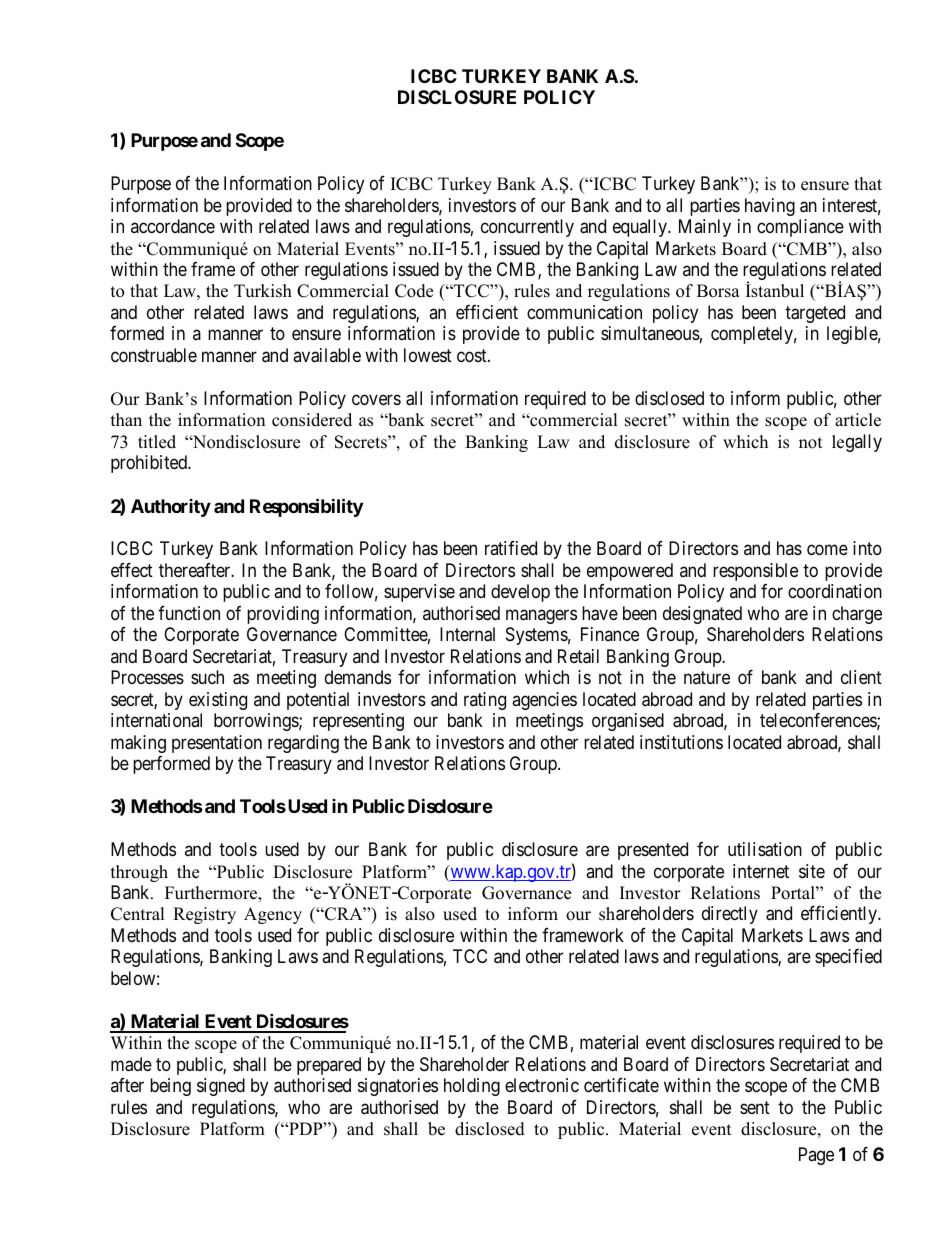 The width and height of the screenshot is (952, 1233). I want to click on compliance, so click(800, 228).
